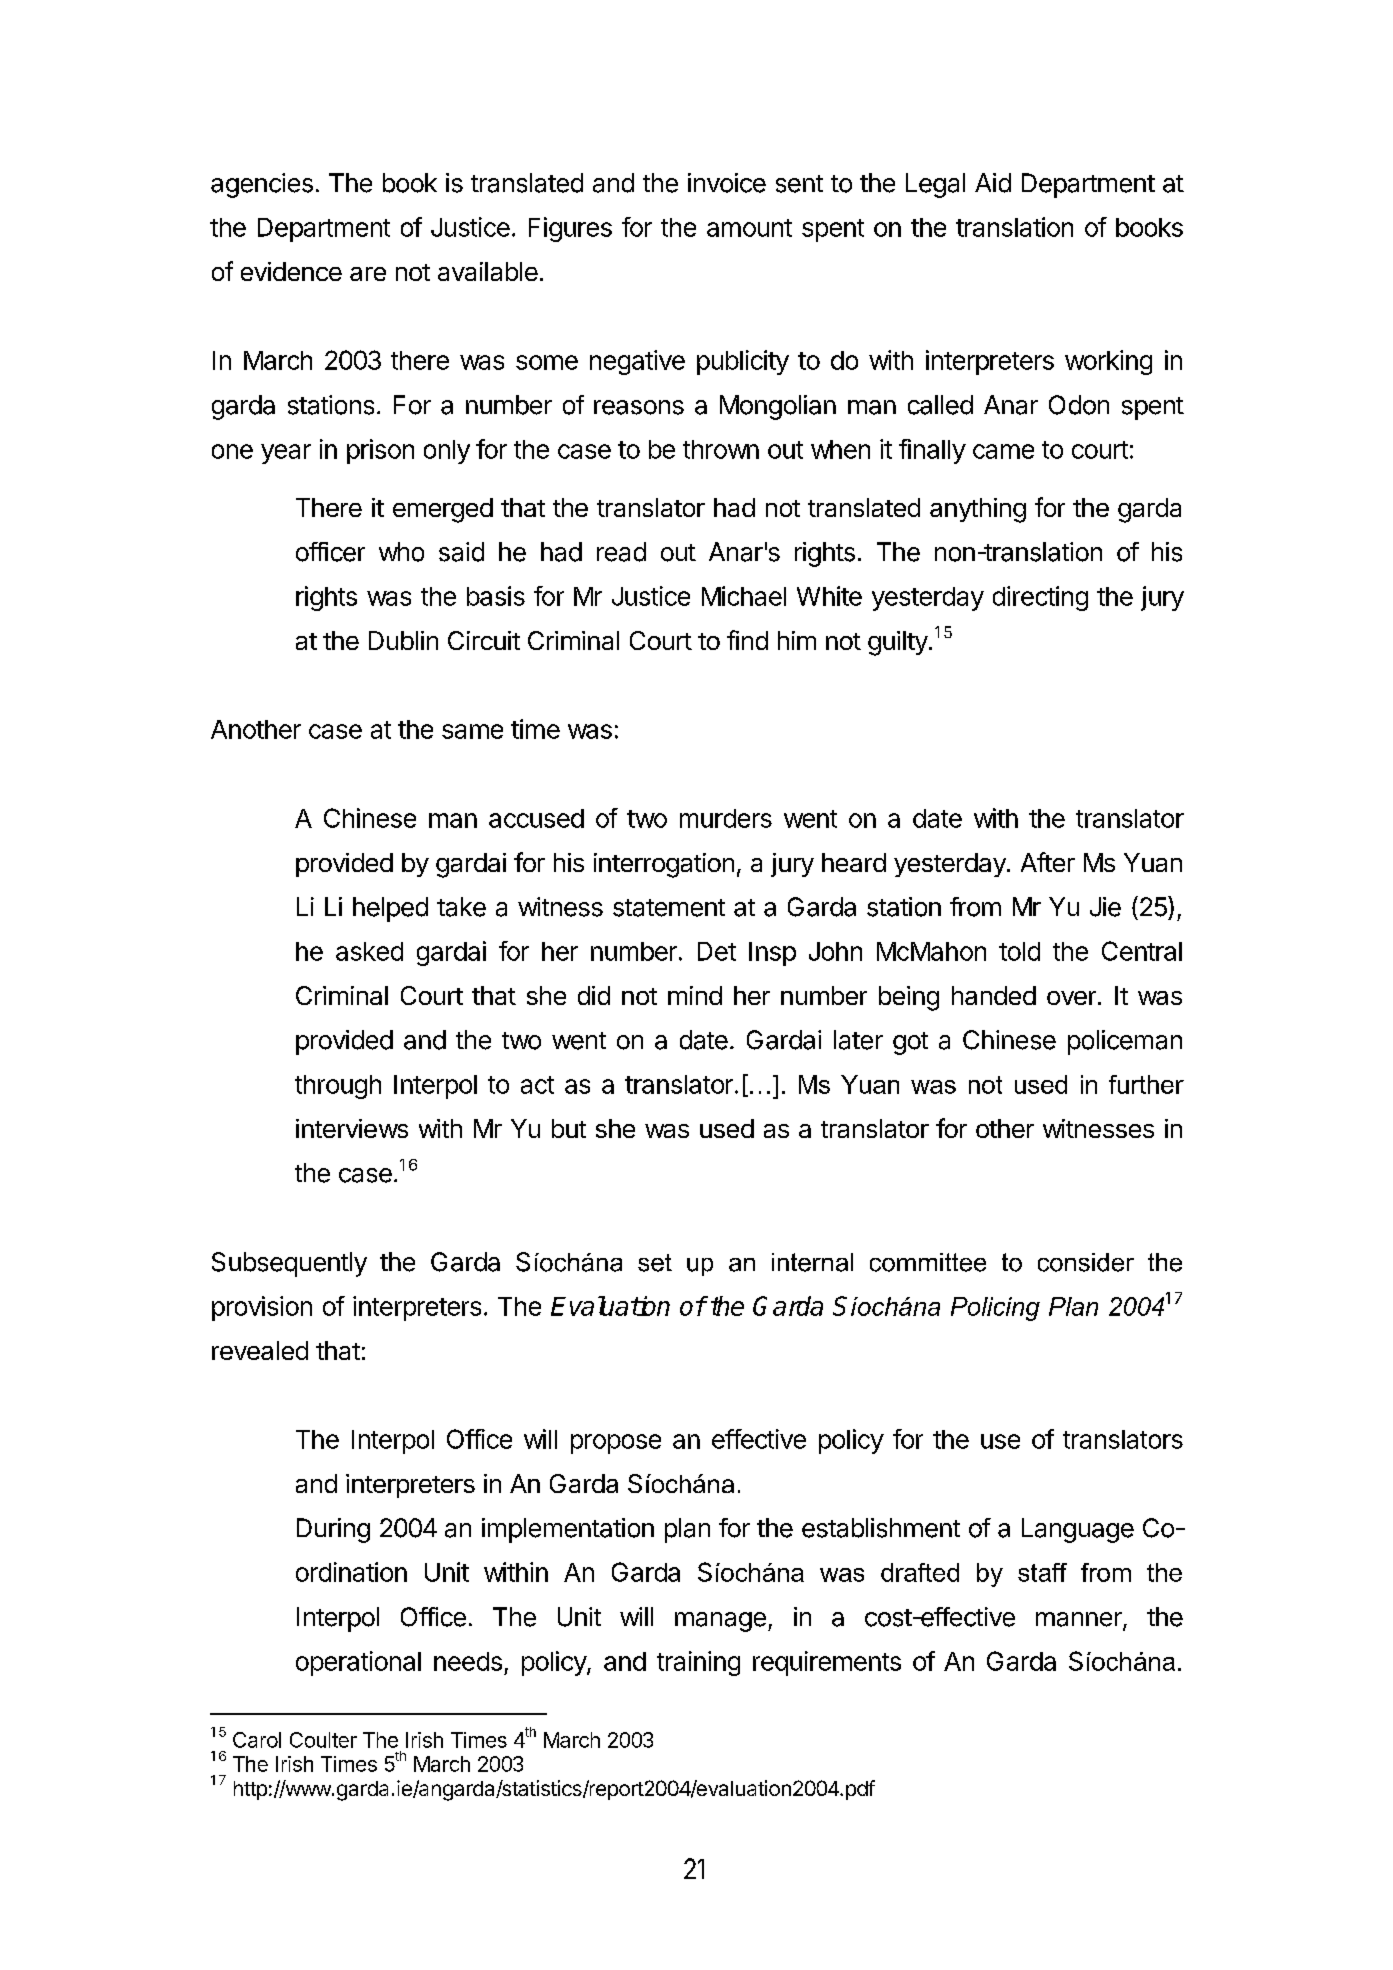 This screenshot has height=1970, width=1393. I want to click on Legal, so click(935, 185).
